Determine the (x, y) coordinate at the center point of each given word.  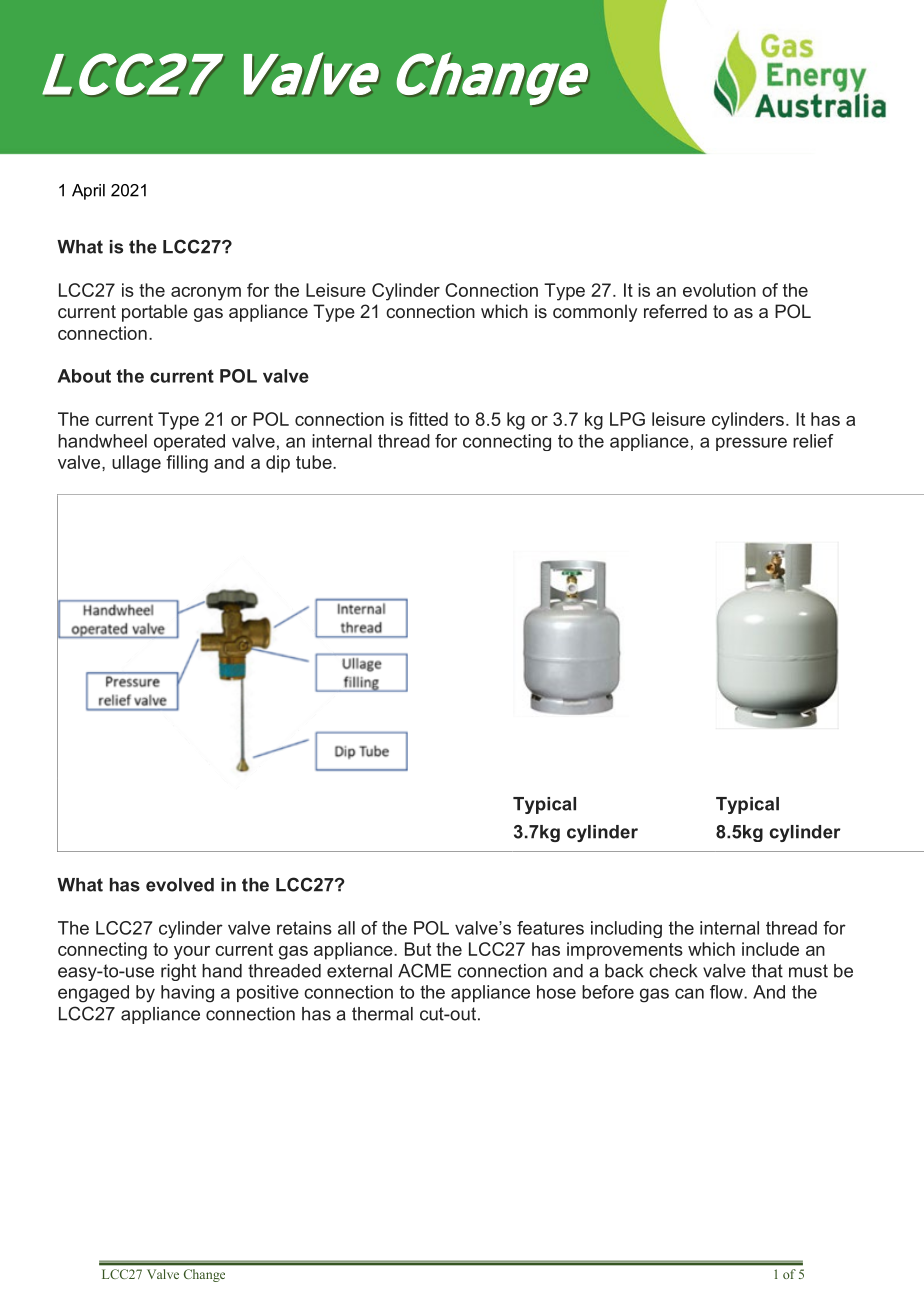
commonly (595, 313)
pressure (751, 444)
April (88, 192)
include (770, 949)
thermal (382, 1014)
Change (204, 1275)
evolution (719, 290)
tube (315, 462)
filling (187, 464)
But (418, 949)
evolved (180, 885)
